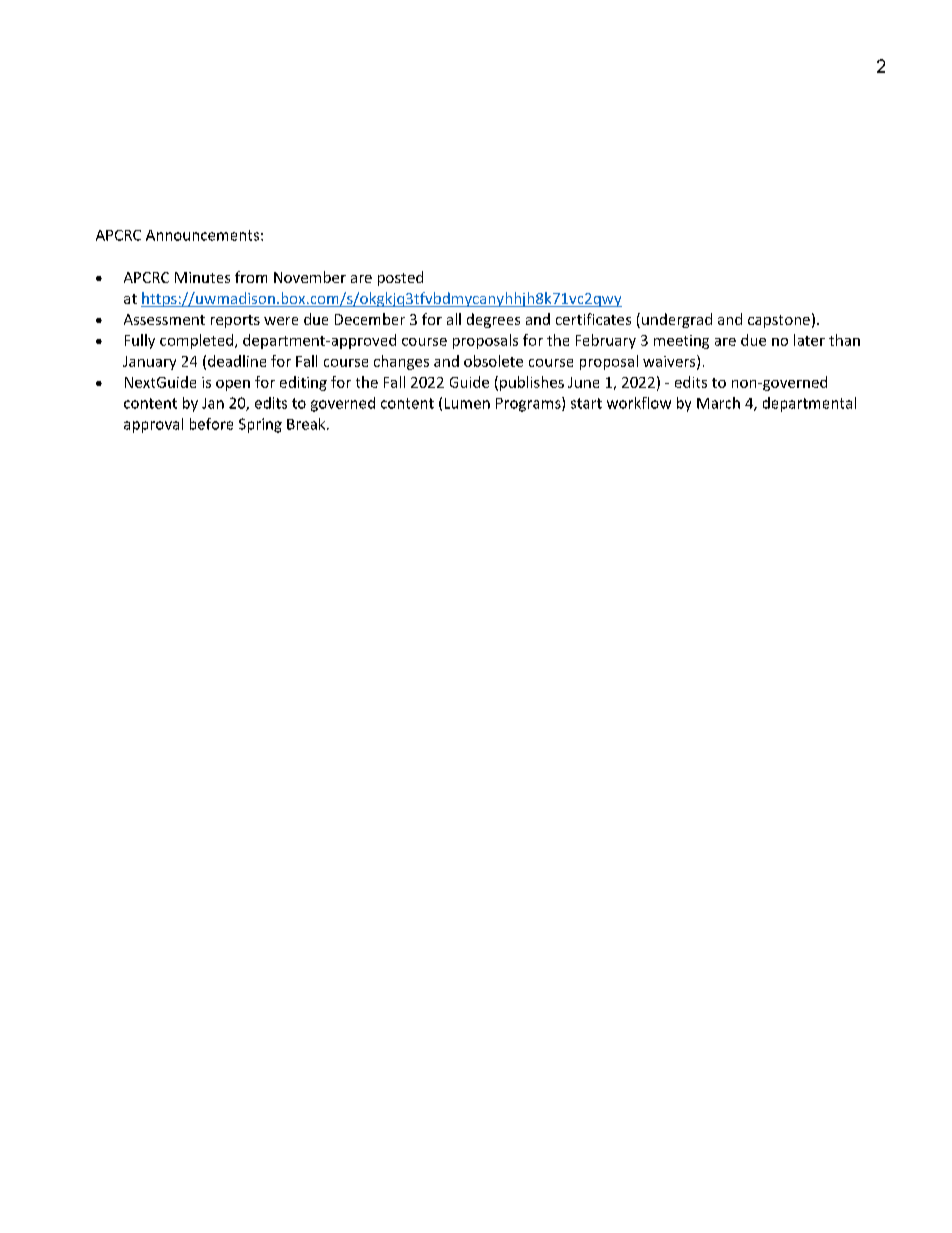 Image resolution: width=952 pixels, height=1233 pixels. Describe the element at coordinates (670, 362) in the screenshot. I see `waivers` at that location.
